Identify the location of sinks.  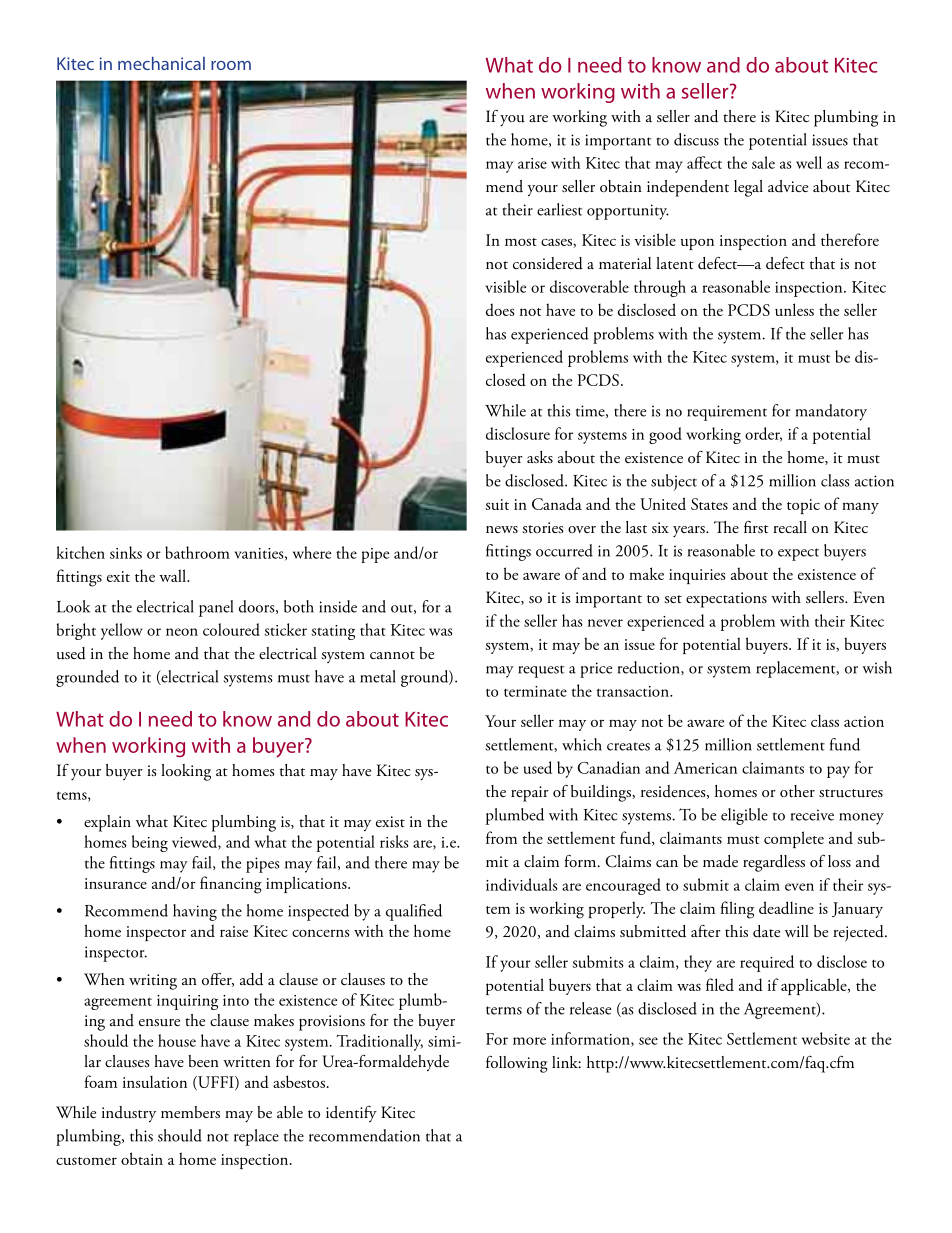
(126, 552).
